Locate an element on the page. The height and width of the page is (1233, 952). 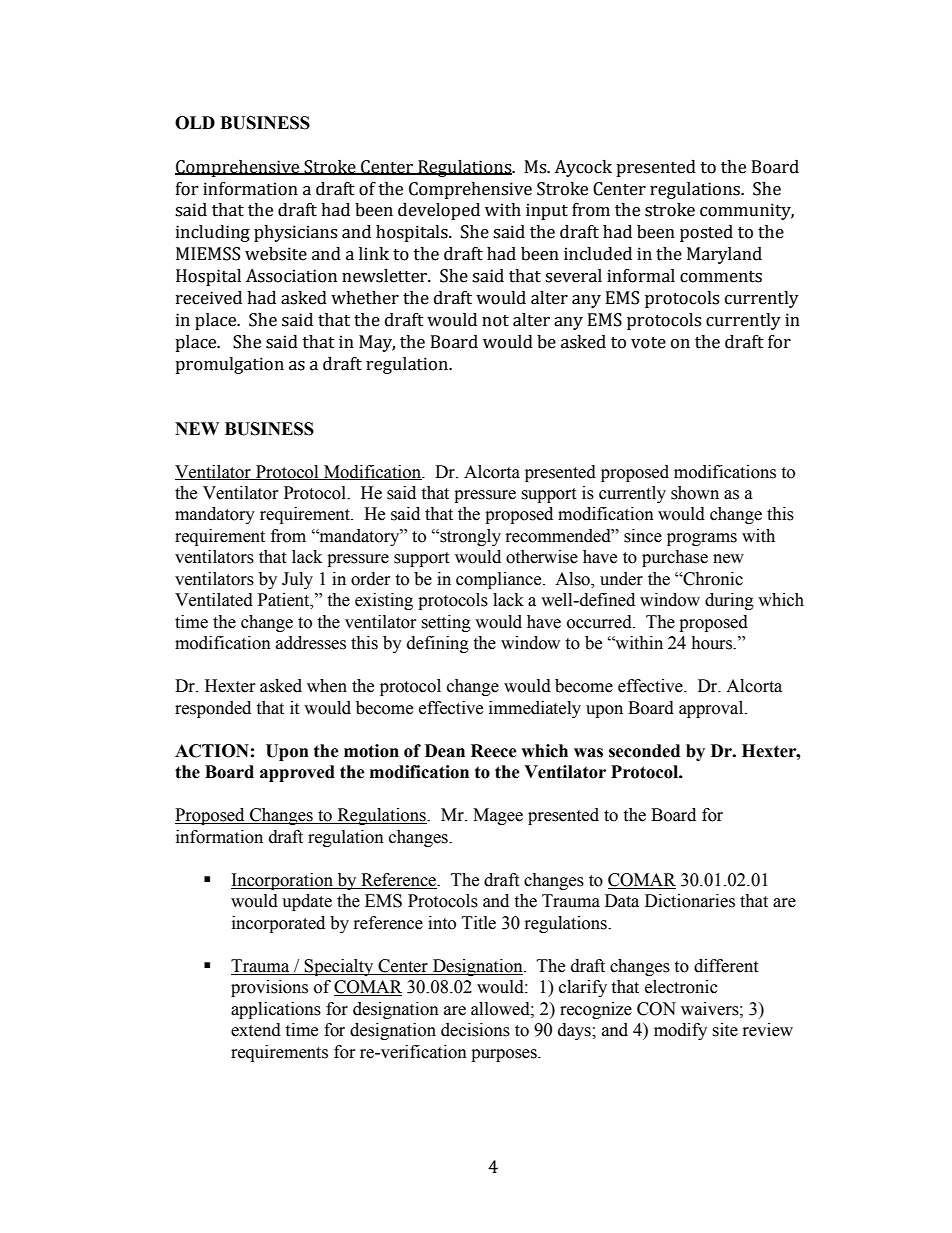
July is located at coordinates (297, 580).
